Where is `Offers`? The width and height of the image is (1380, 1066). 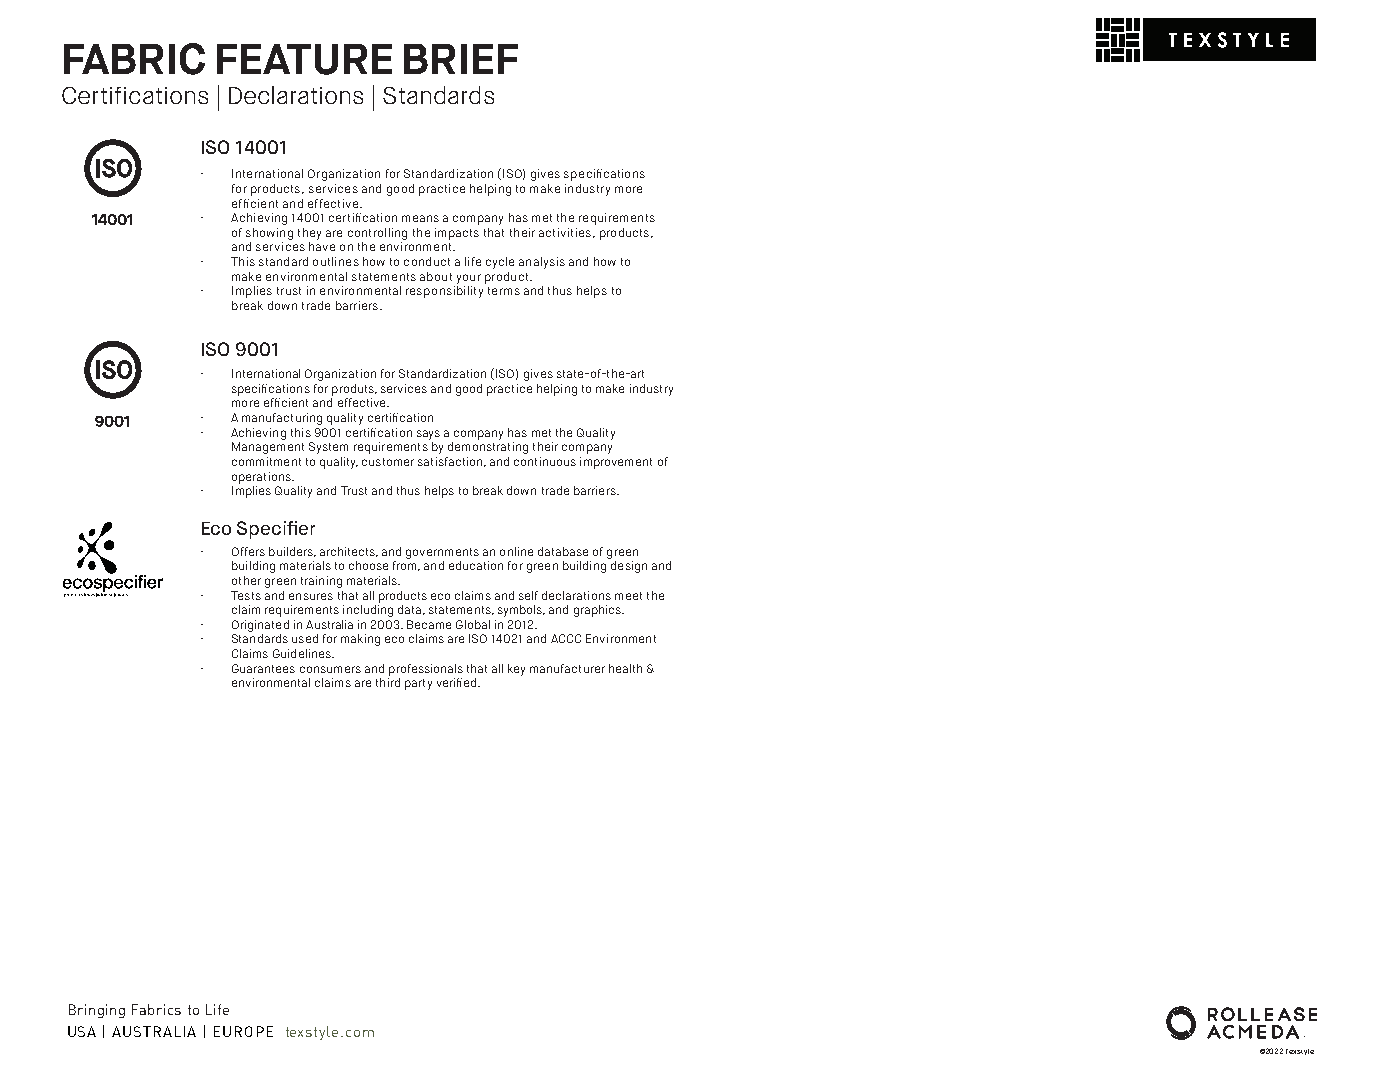
Offers is located at coordinates (248, 551).
